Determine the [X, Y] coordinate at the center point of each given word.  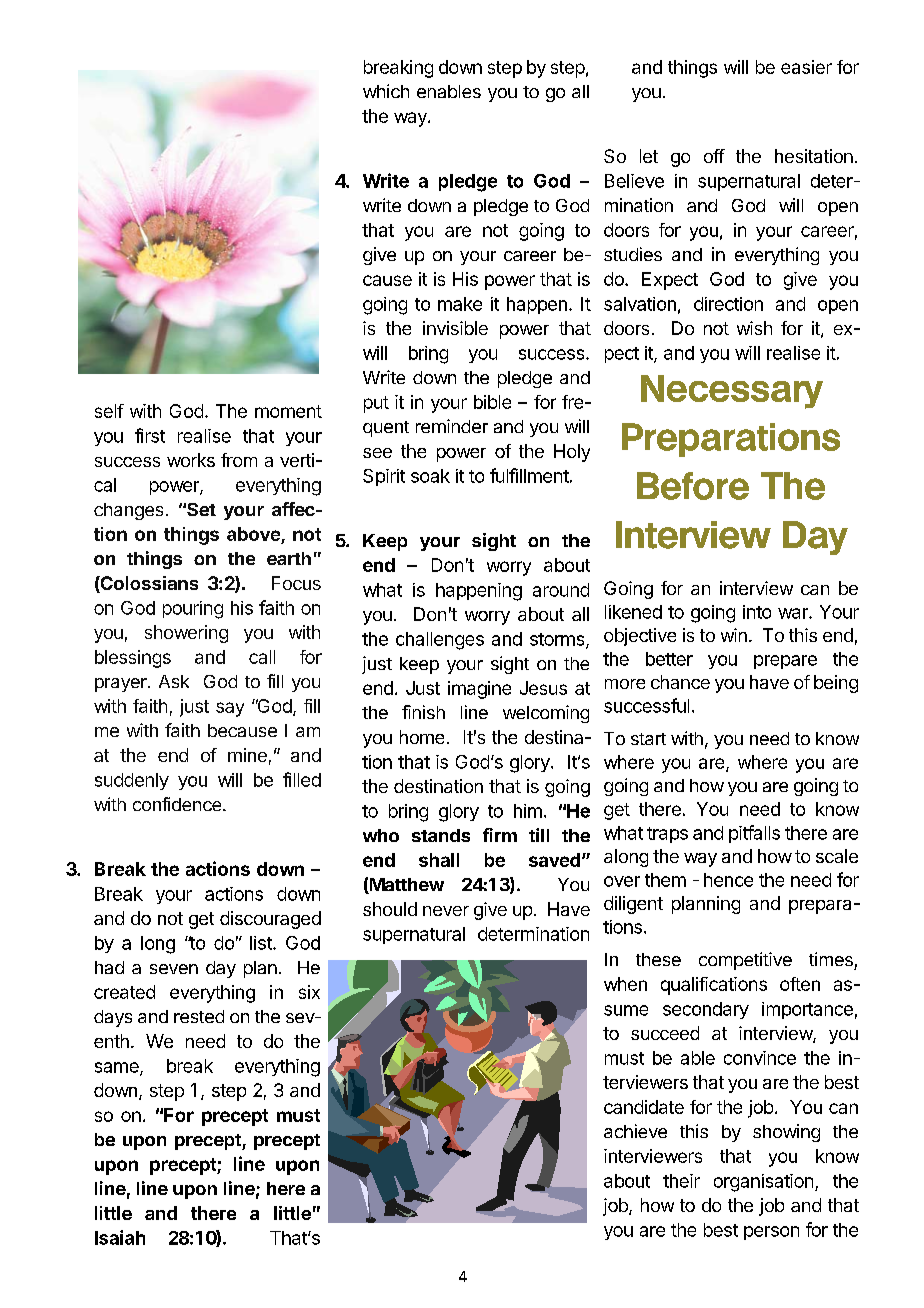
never [446, 911]
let [649, 156]
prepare [785, 662]
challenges [440, 641]
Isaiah [120, 1237]
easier [806, 67]
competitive [745, 961]
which [386, 91]
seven [174, 969]
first [150, 435]
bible [492, 402]
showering [186, 634]
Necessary [732, 392]
